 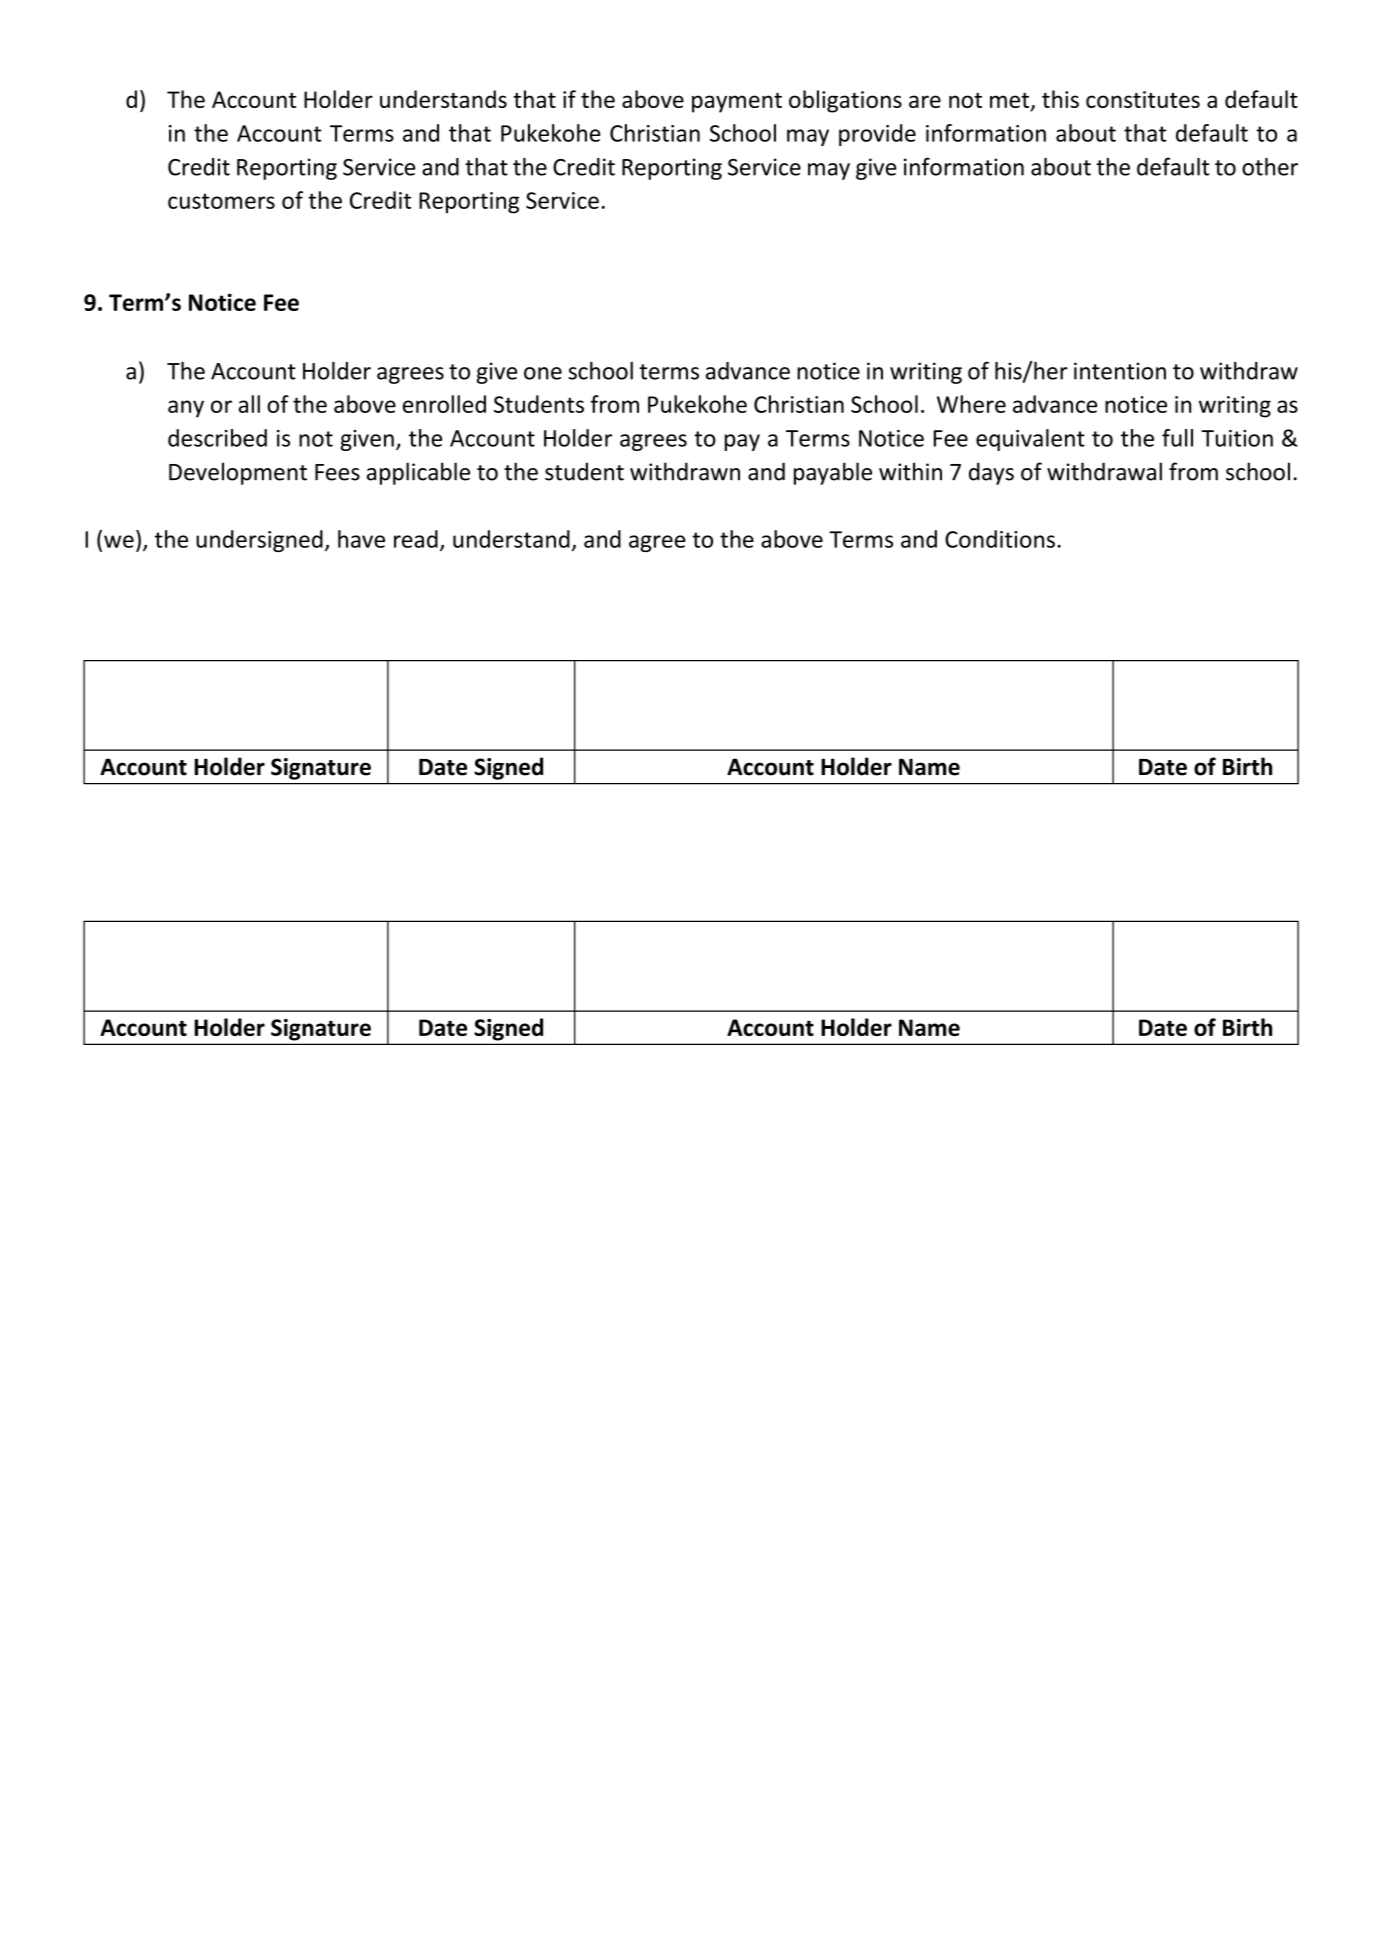 What do you see at coordinates (221, 201) in the screenshot?
I see `customers` at bounding box center [221, 201].
